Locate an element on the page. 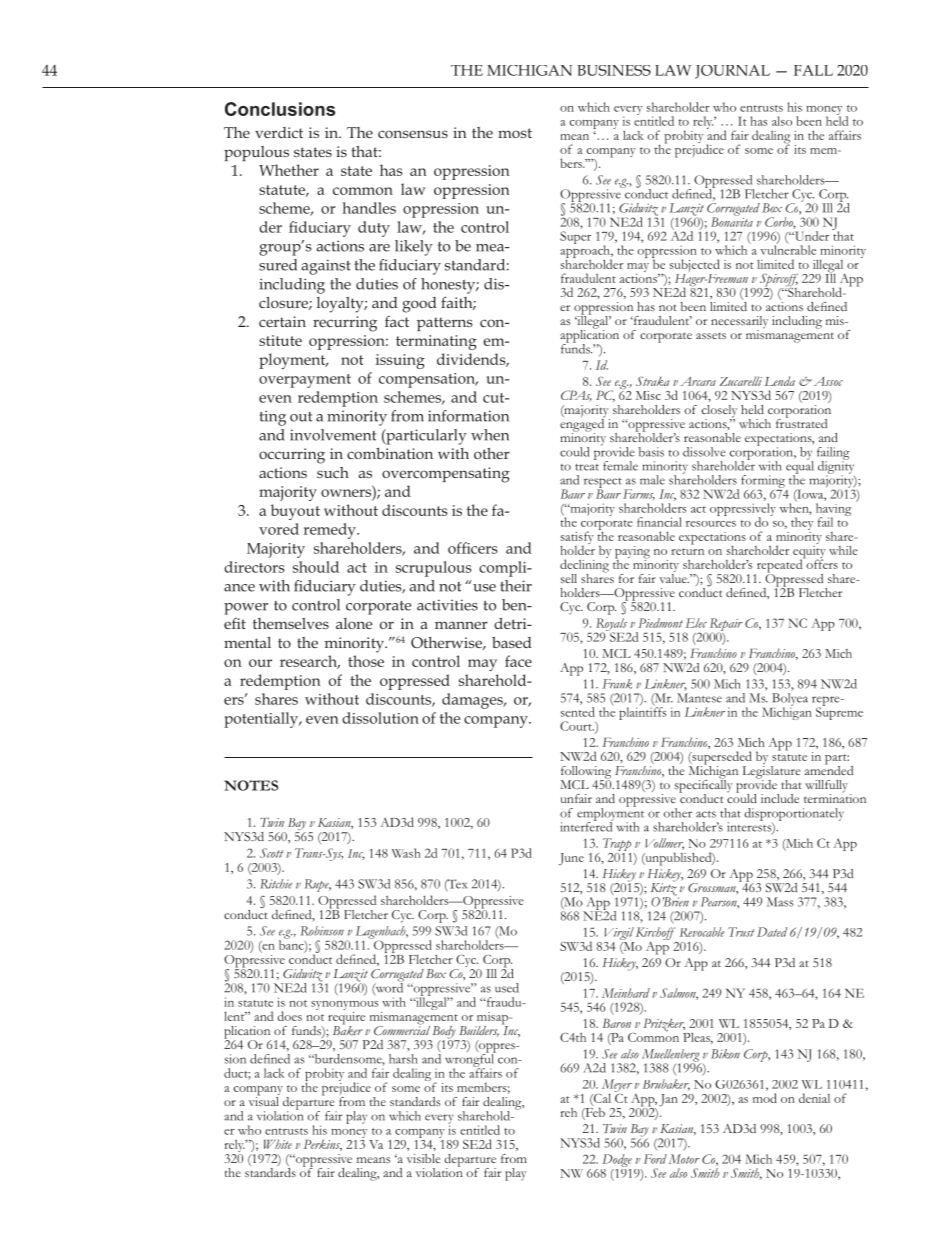 This image has width=952, height=1233. JOURNAL is located at coordinates (732, 72).
